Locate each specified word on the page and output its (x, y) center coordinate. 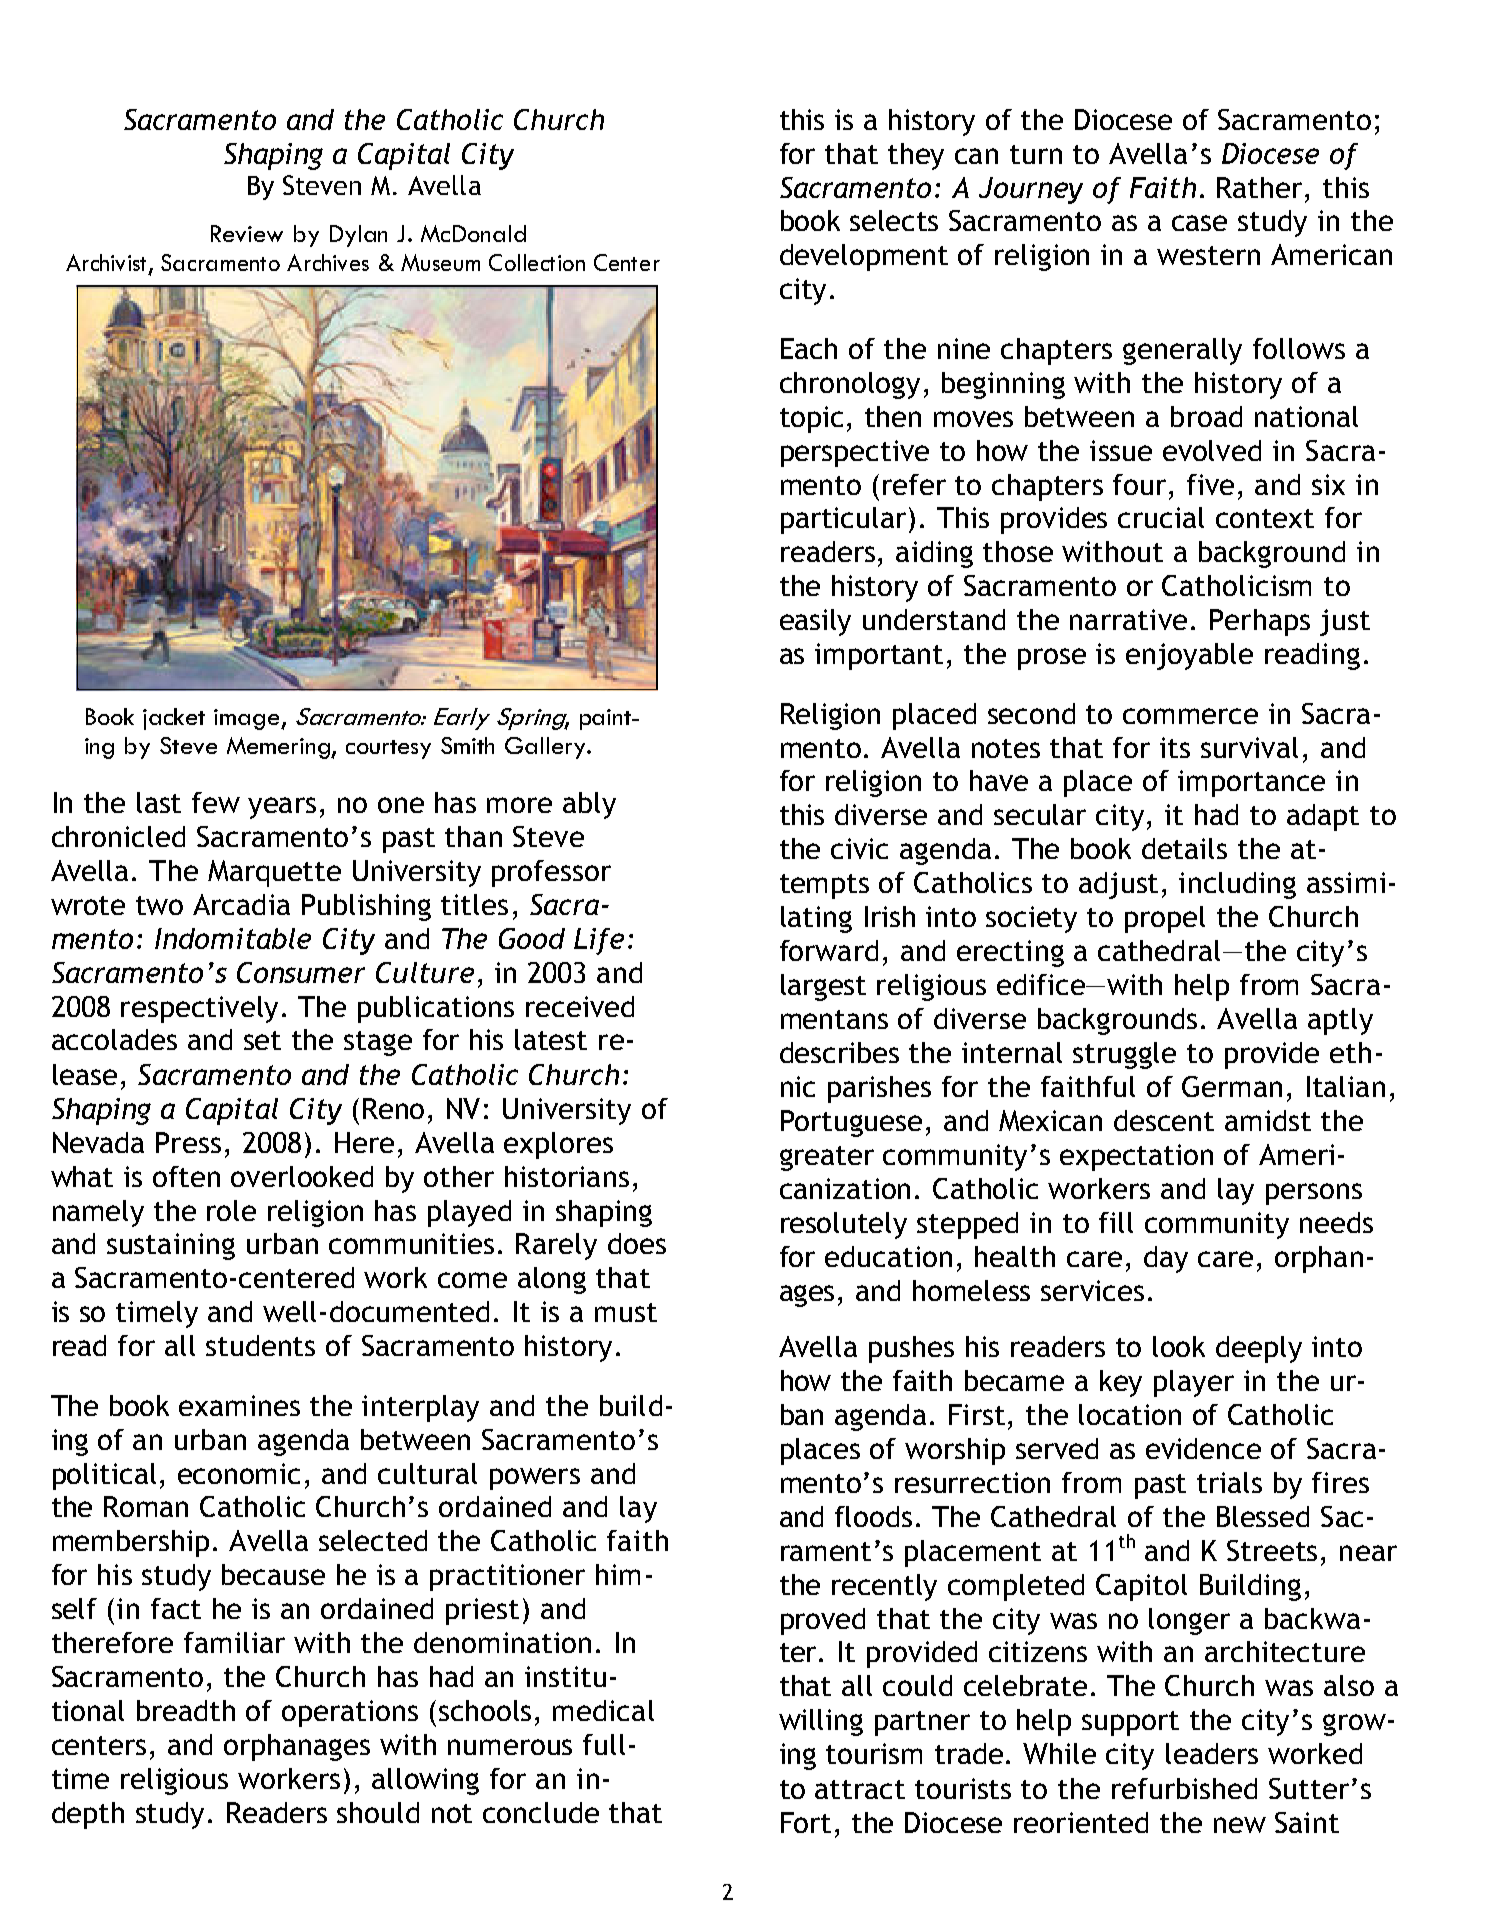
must (626, 1312)
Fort (806, 1822)
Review (247, 233)
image (248, 719)
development (864, 257)
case (1199, 223)
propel (1165, 919)
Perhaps (1260, 622)
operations (350, 1713)
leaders (1212, 1753)
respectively (199, 1009)
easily (815, 622)
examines (239, 1405)
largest (823, 987)
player (1194, 1383)
